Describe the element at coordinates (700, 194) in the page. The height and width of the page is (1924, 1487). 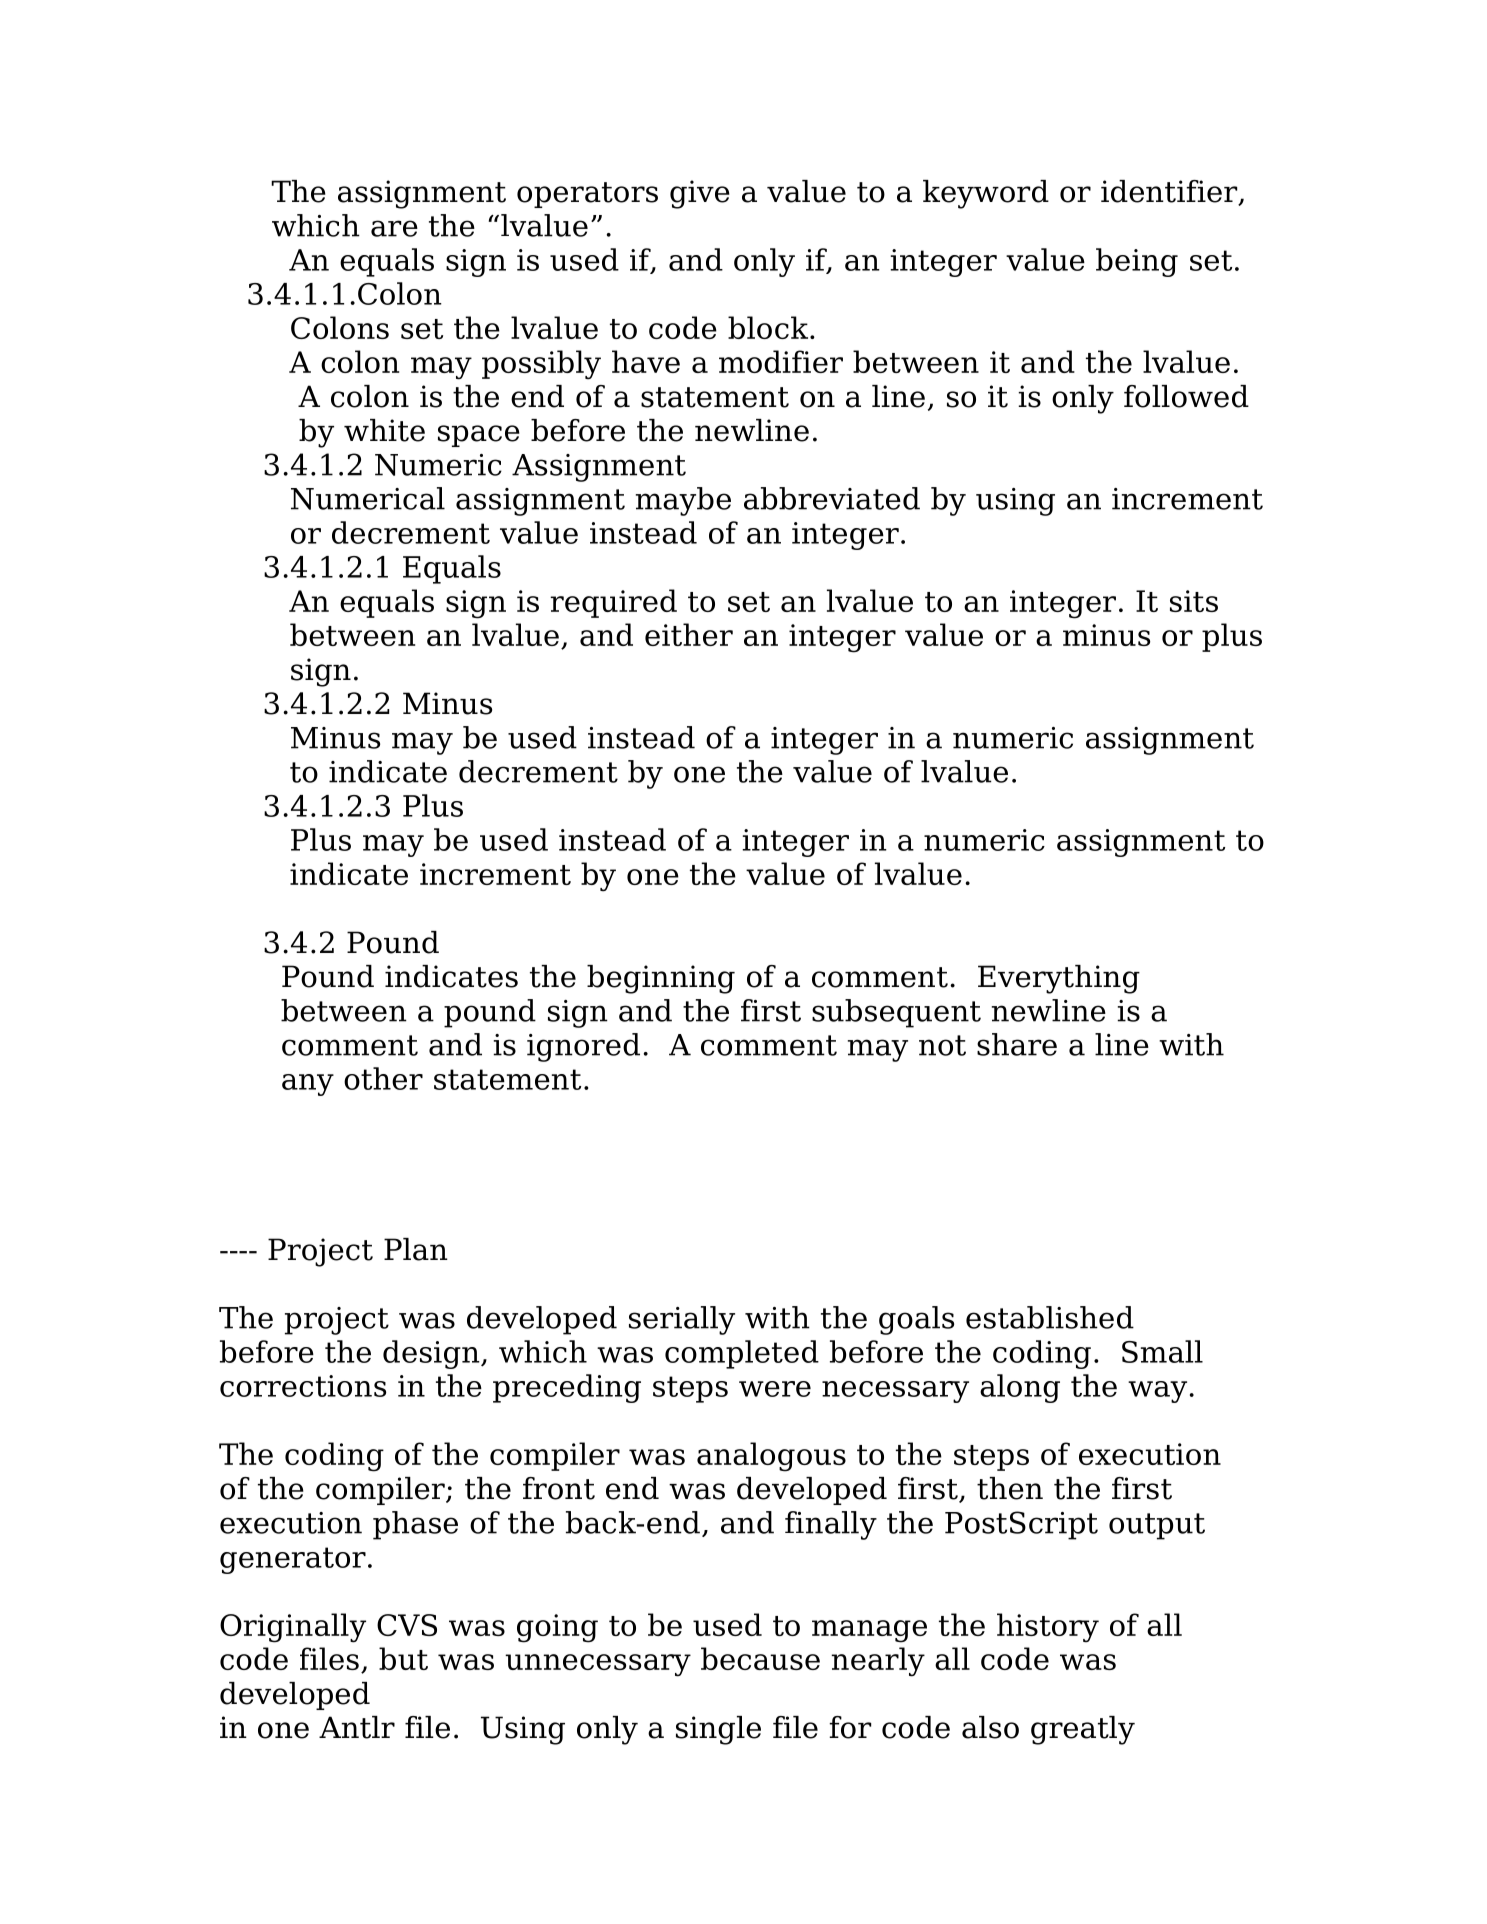
I see `give` at that location.
